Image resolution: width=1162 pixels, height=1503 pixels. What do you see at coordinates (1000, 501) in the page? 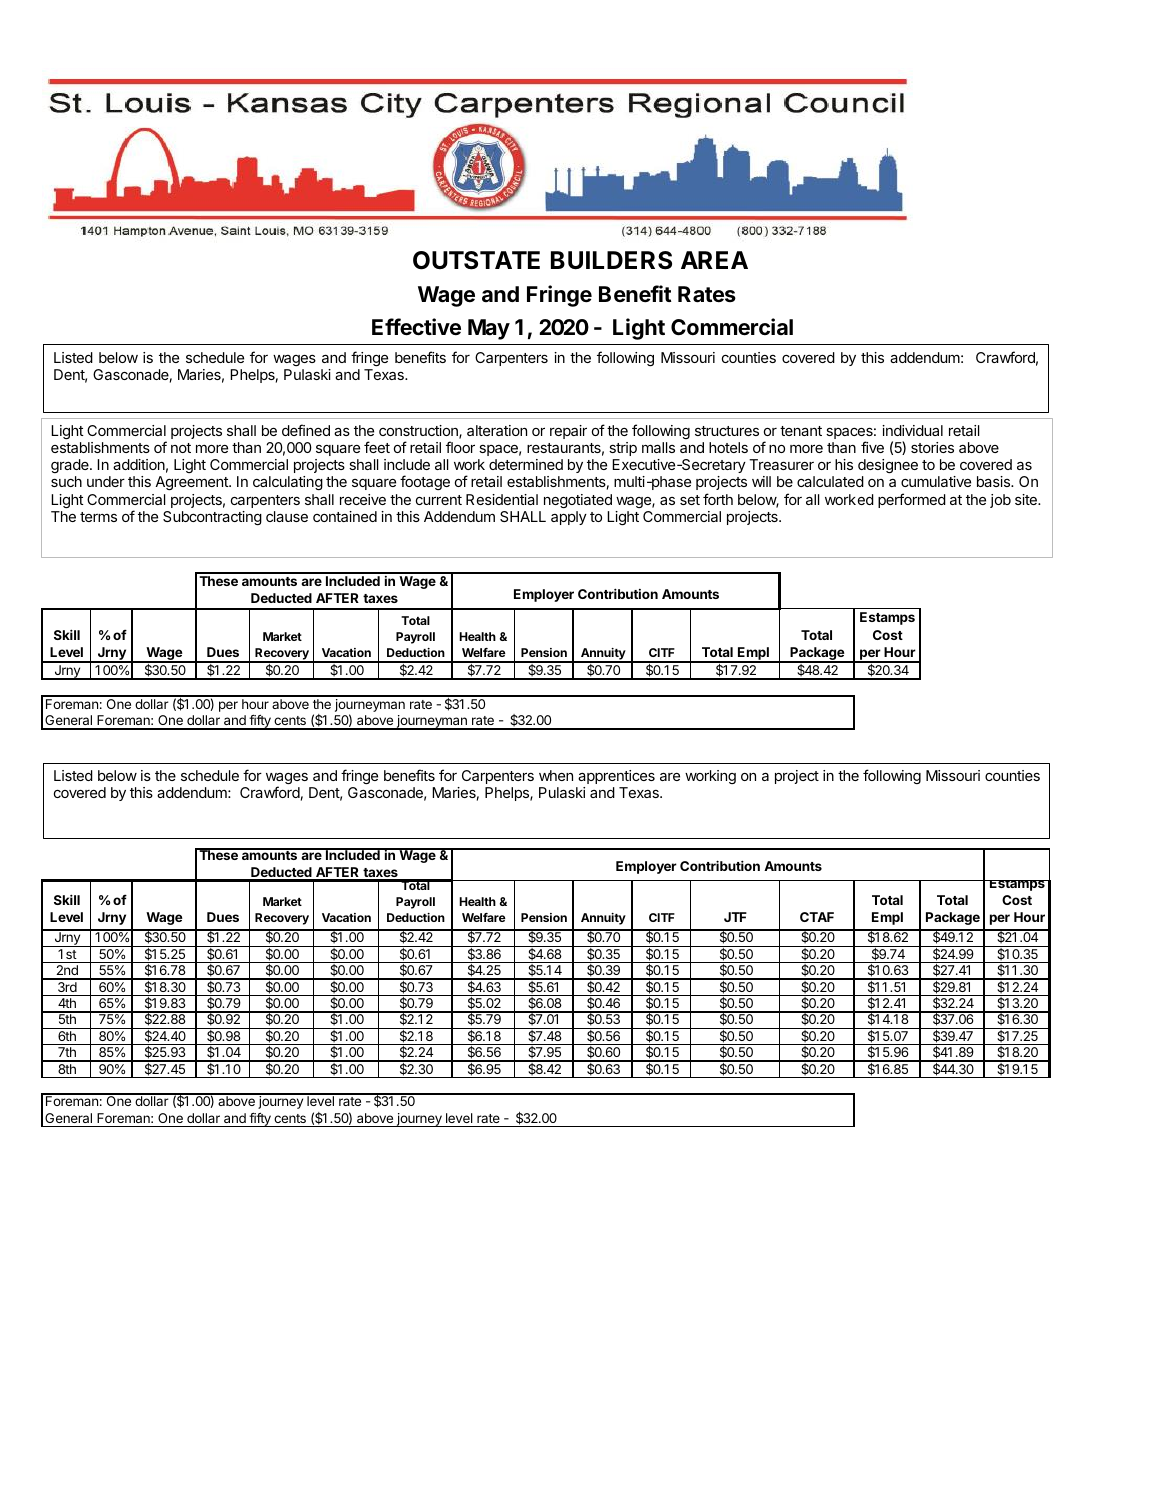
I see `job` at bounding box center [1000, 501].
